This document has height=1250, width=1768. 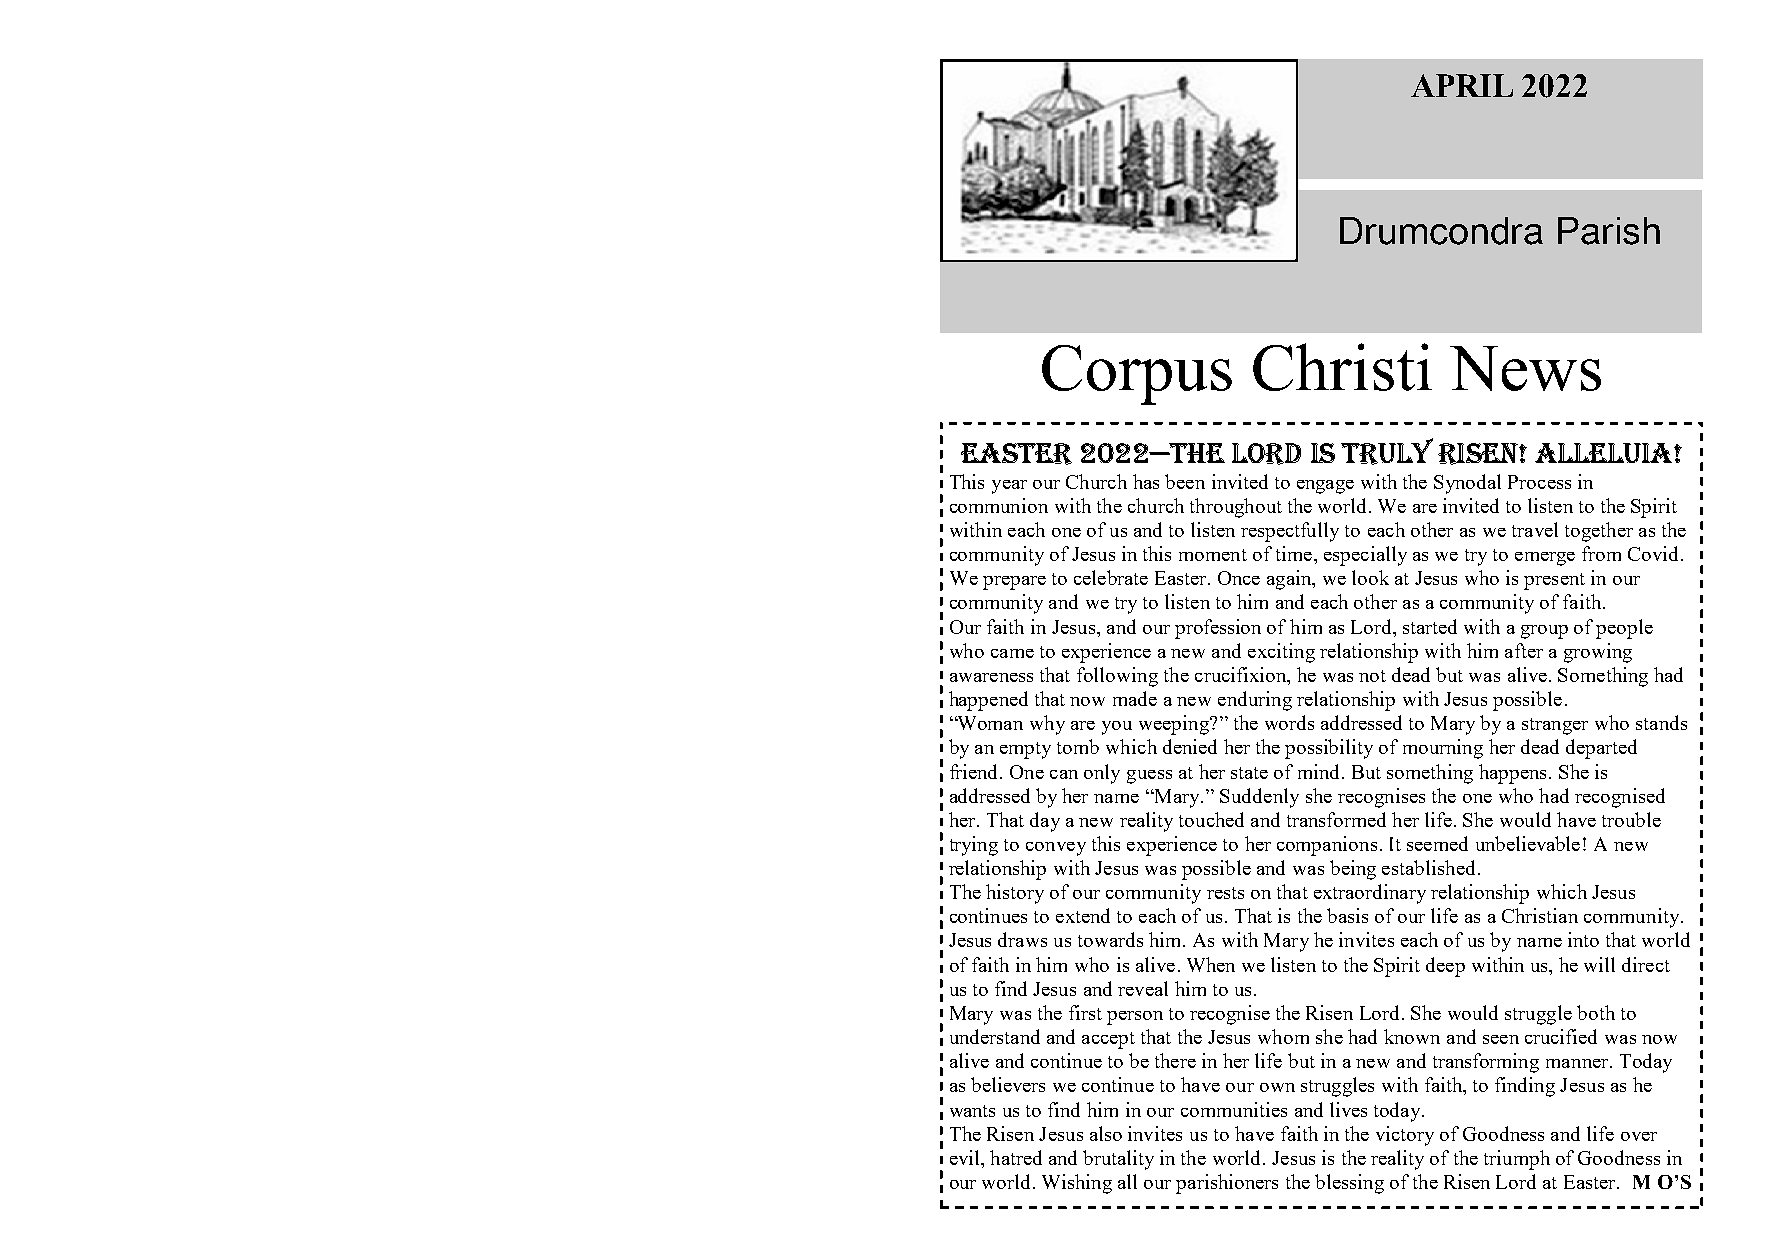 What do you see at coordinates (1012, 653) in the document?
I see `came` at bounding box center [1012, 653].
